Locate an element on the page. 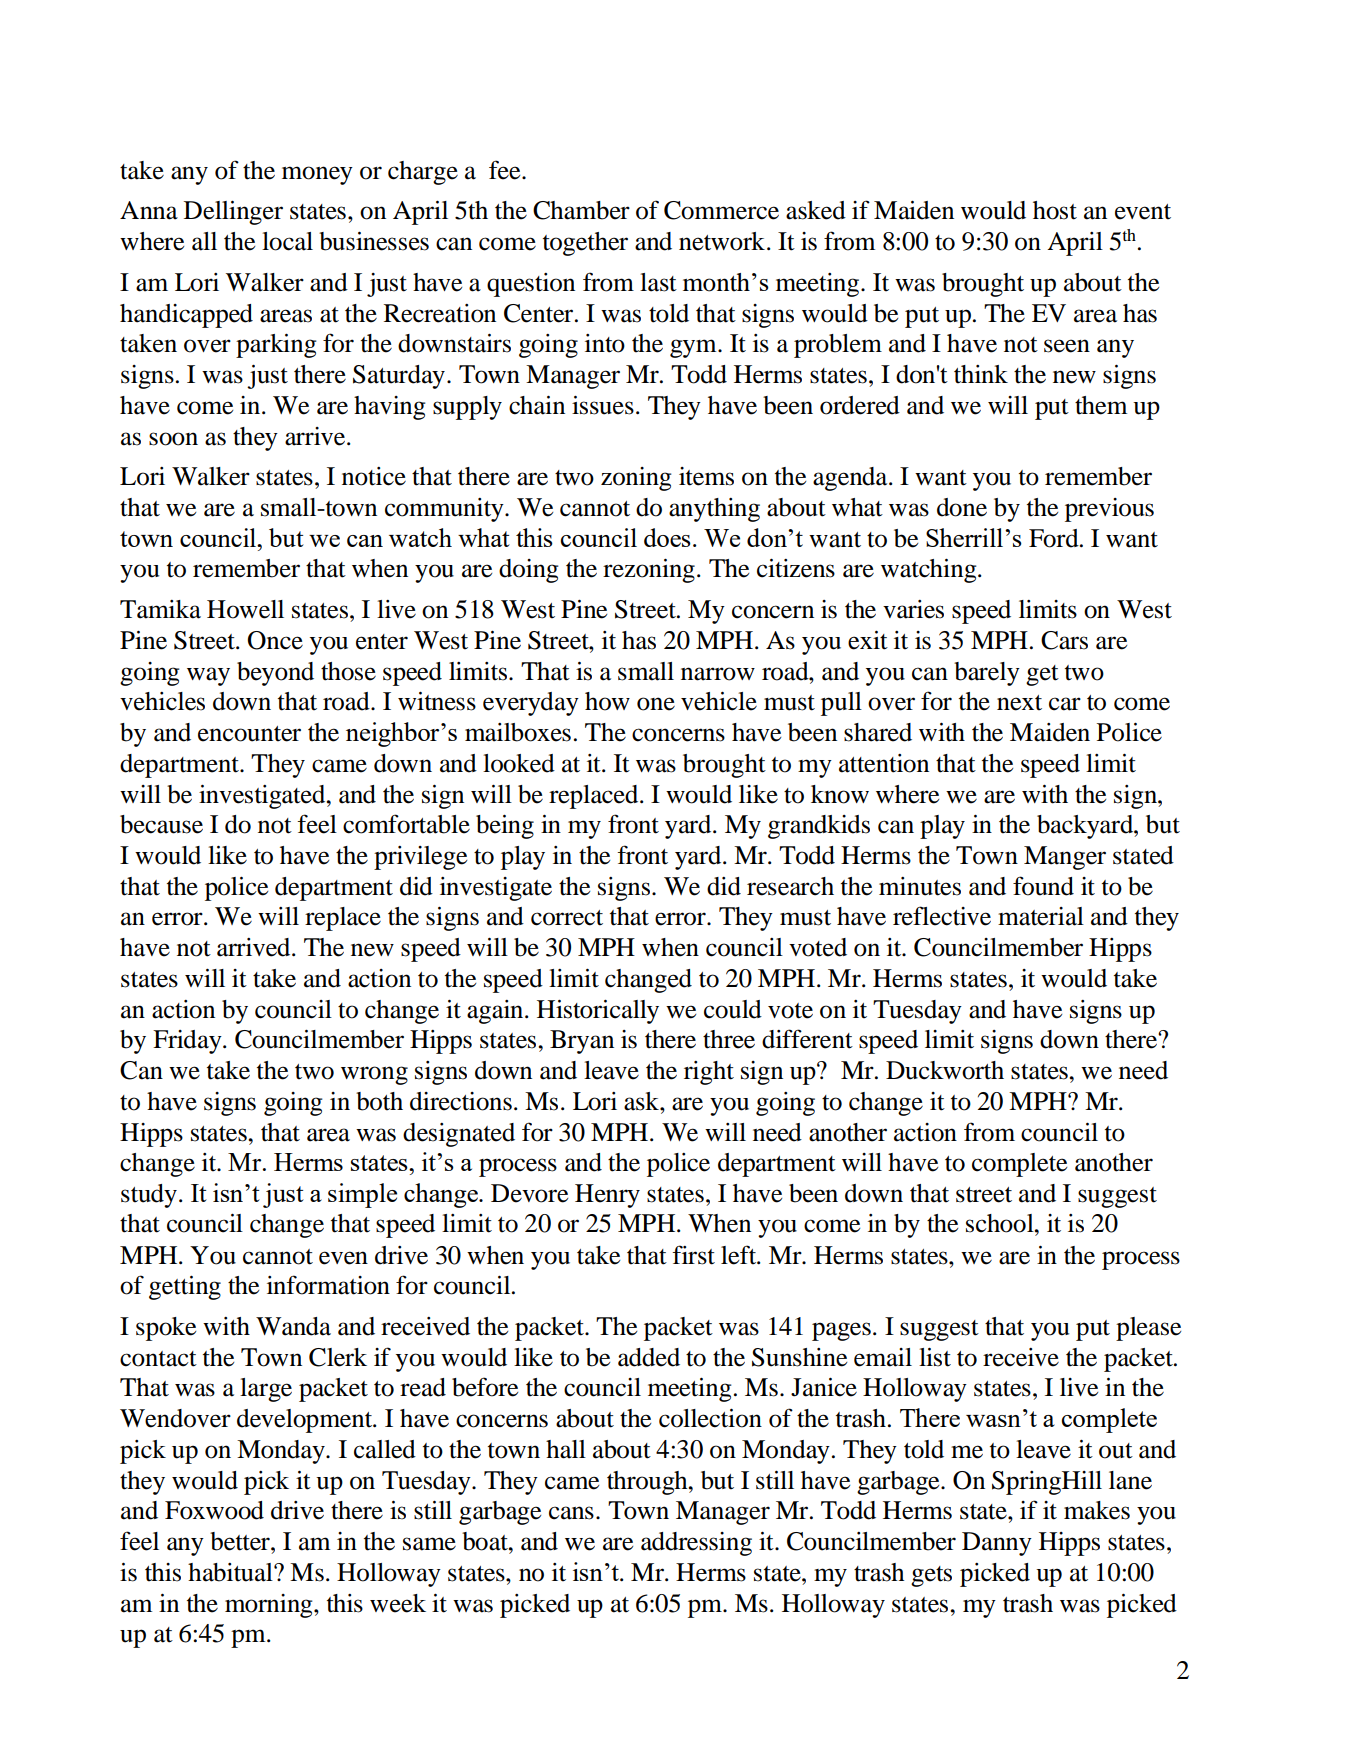 This image has width=1362, height=1763. Chamber is located at coordinates (581, 210).
